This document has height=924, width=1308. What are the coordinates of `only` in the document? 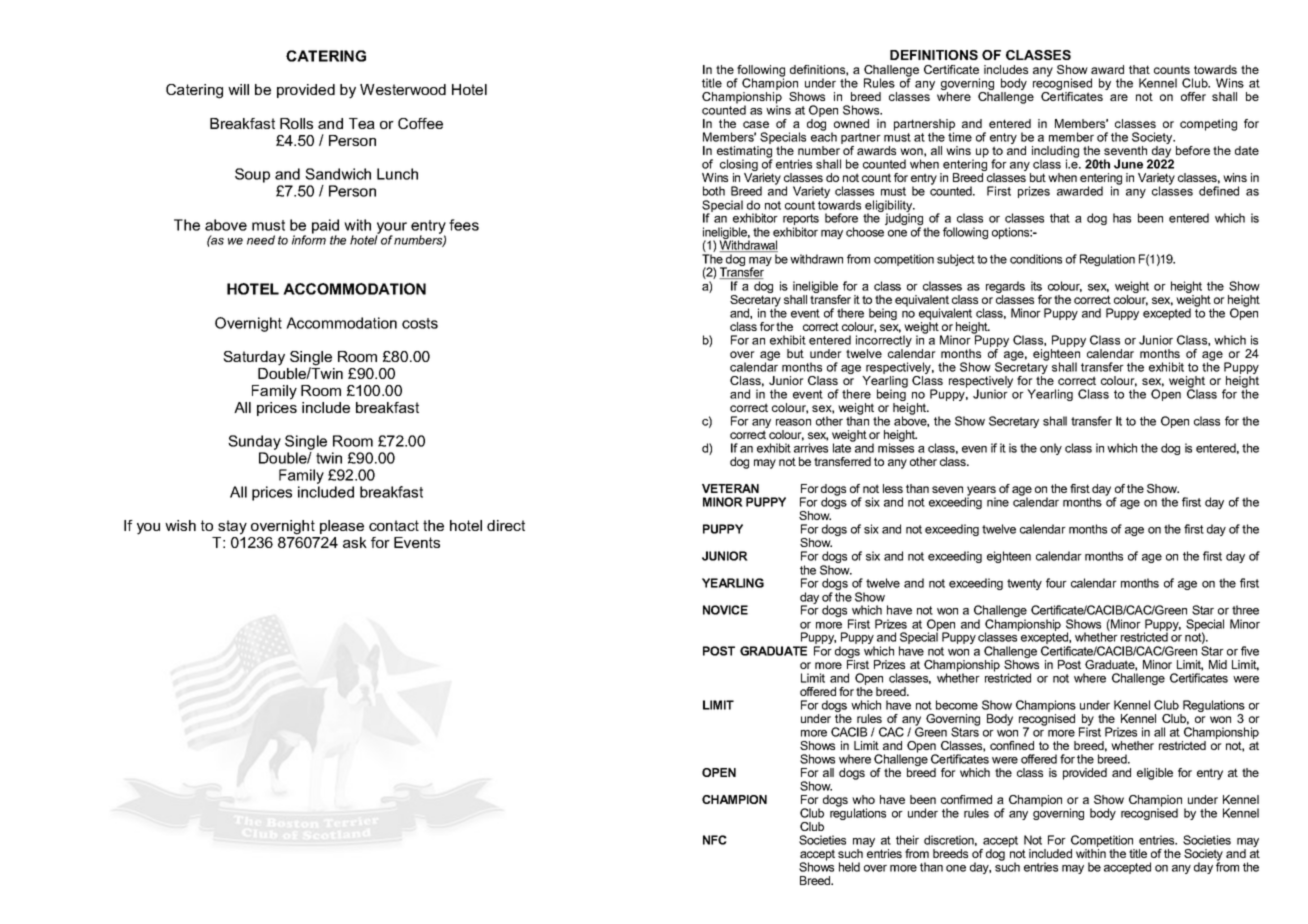 It's located at (1051, 449).
